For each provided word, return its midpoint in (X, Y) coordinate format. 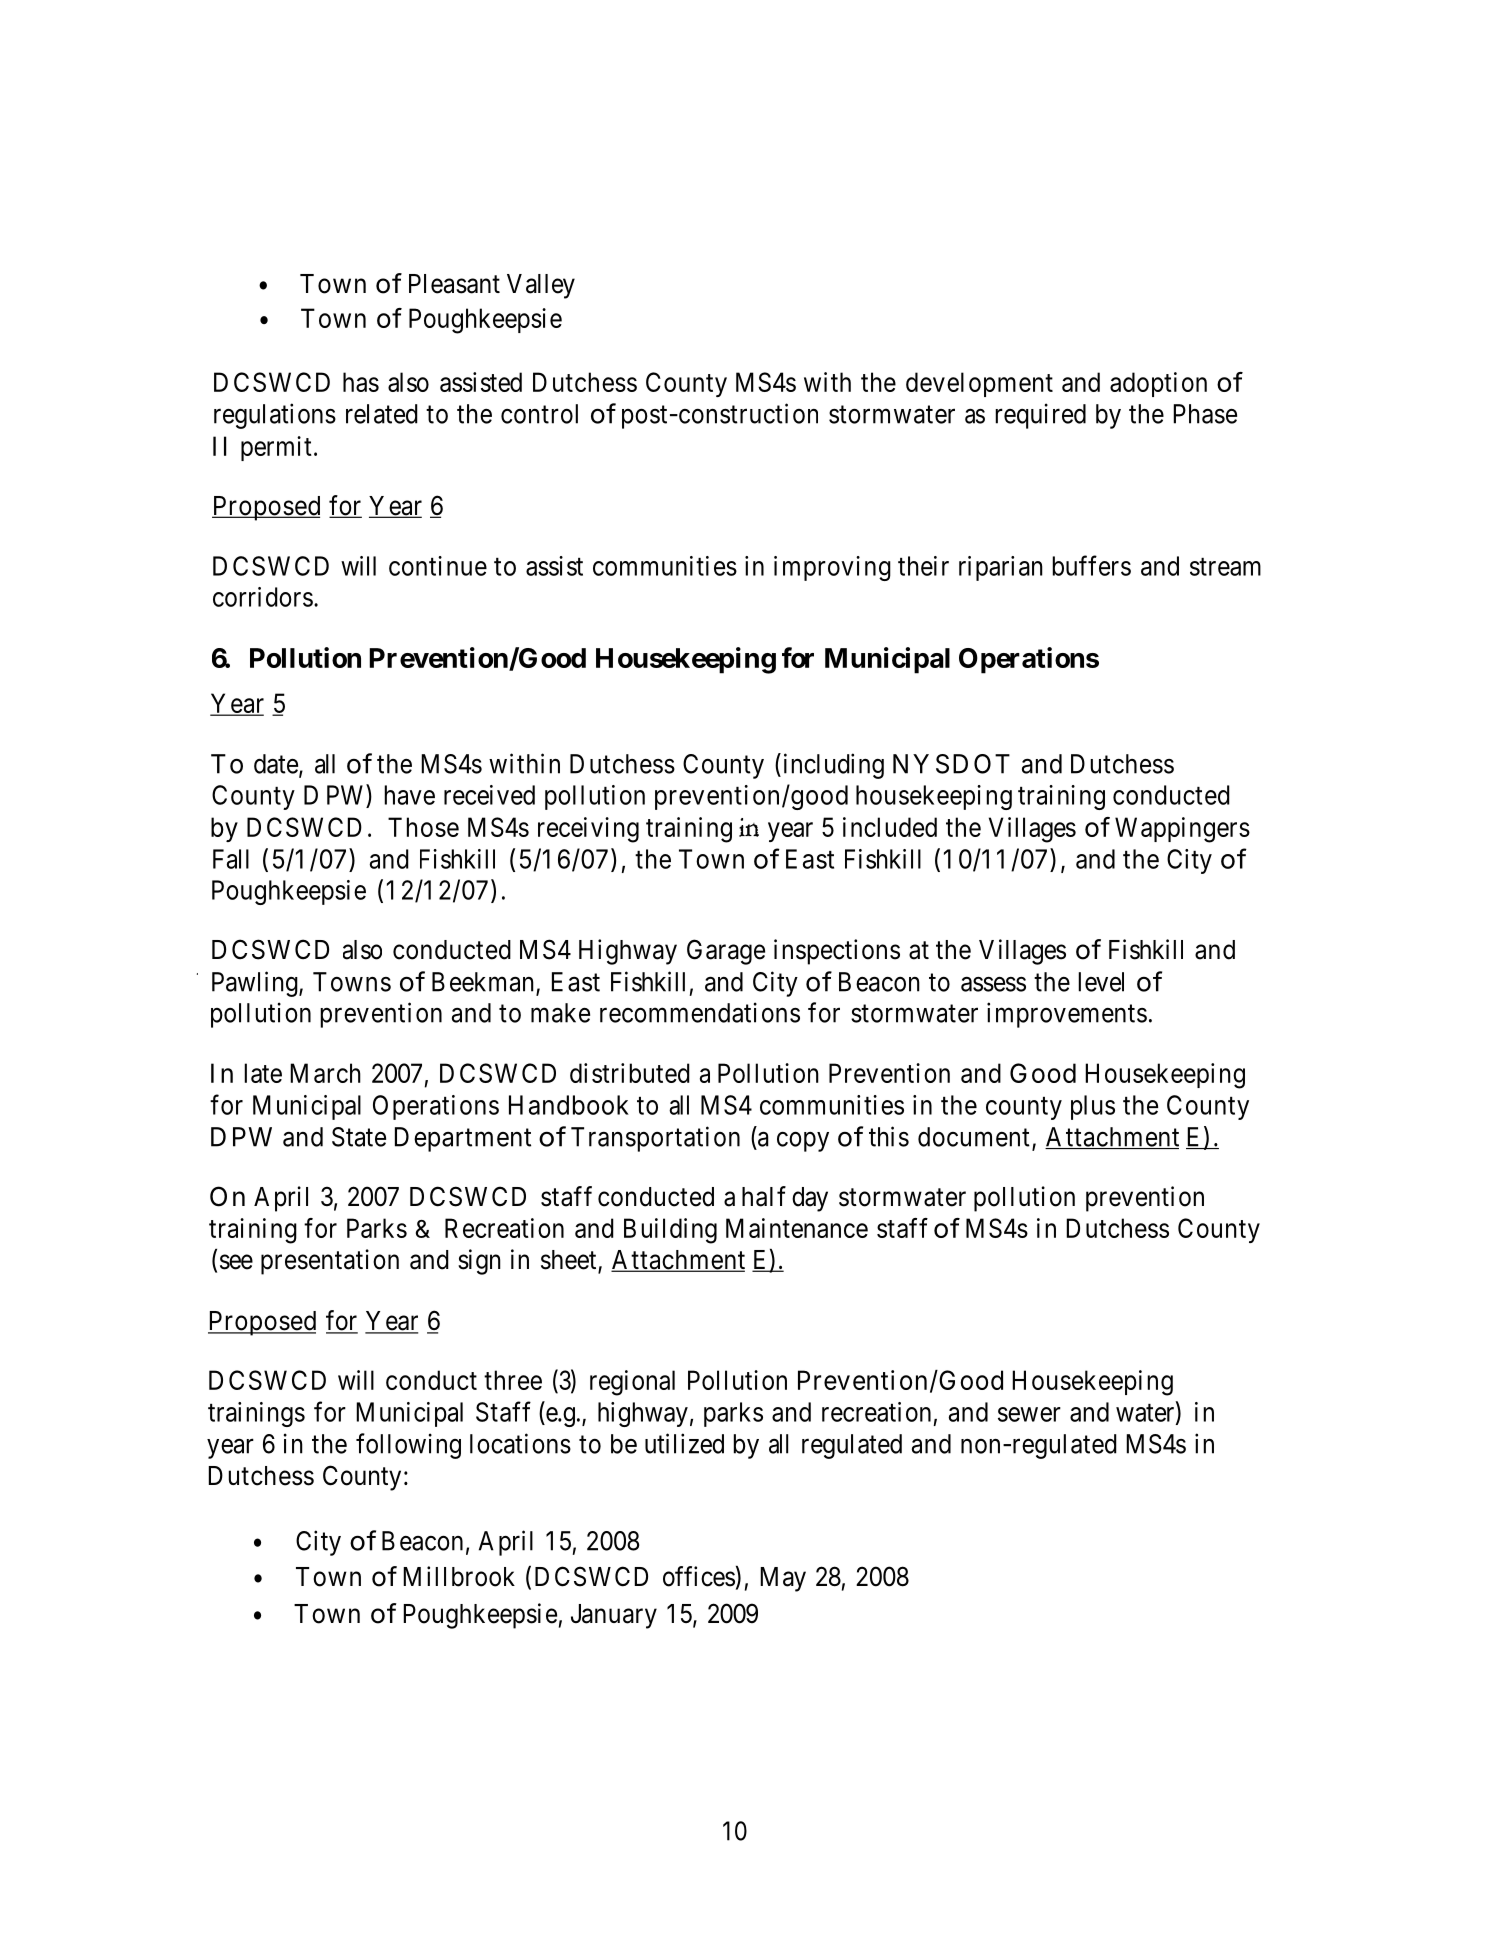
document (974, 1137)
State (359, 1137)
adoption (1158, 384)
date (276, 764)
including (832, 766)
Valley (541, 286)
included (890, 827)
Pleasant (454, 284)
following (408, 1446)
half (764, 1196)
